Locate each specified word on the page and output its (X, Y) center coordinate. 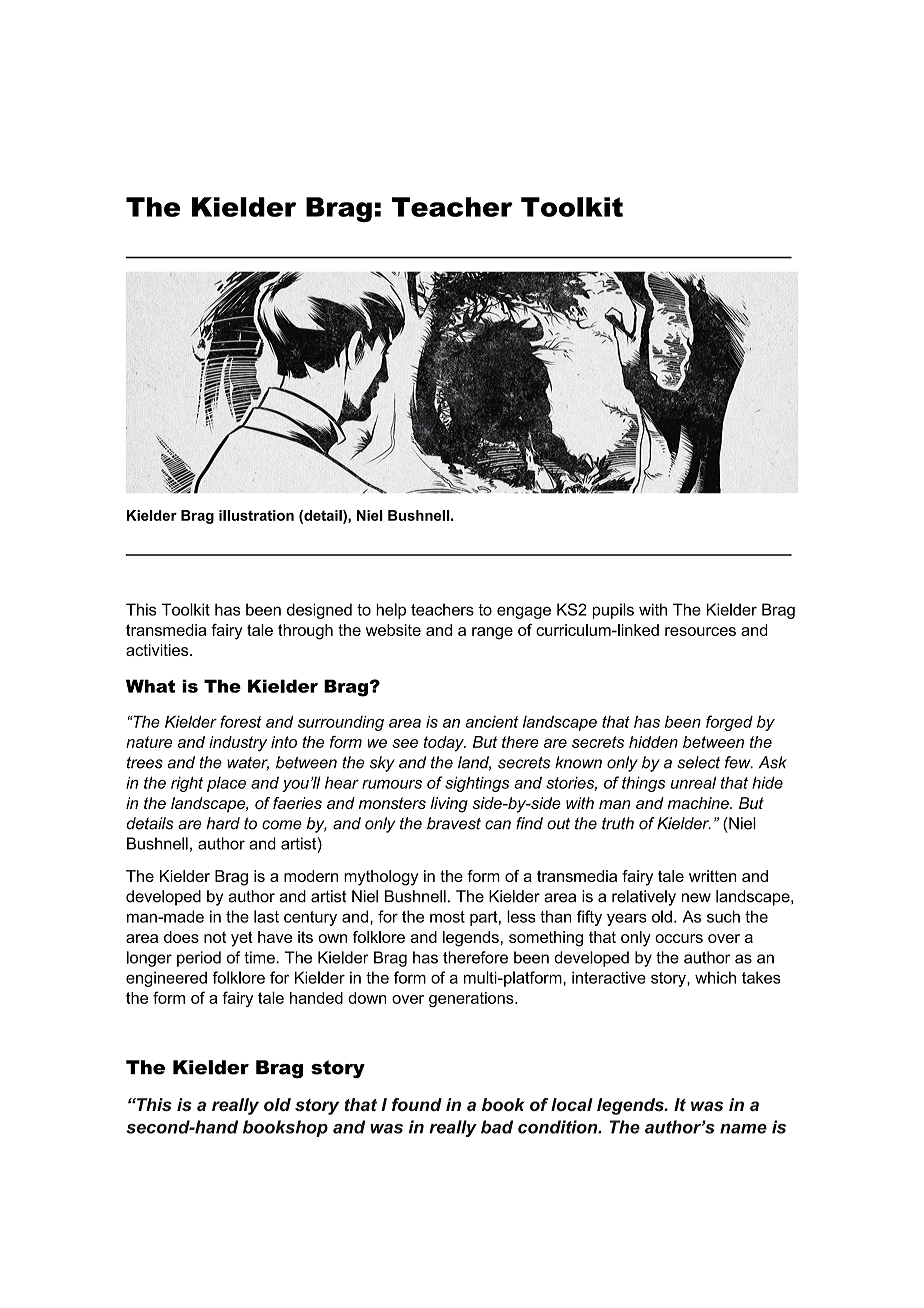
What (150, 686)
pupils (613, 611)
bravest (454, 823)
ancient (492, 722)
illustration (256, 515)
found (417, 1104)
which (715, 977)
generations (472, 999)
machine (699, 803)
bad (497, 1127)
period (199, 959)
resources (700, 631)
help (391, 611)
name (743, 1129)
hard (223, 823)
